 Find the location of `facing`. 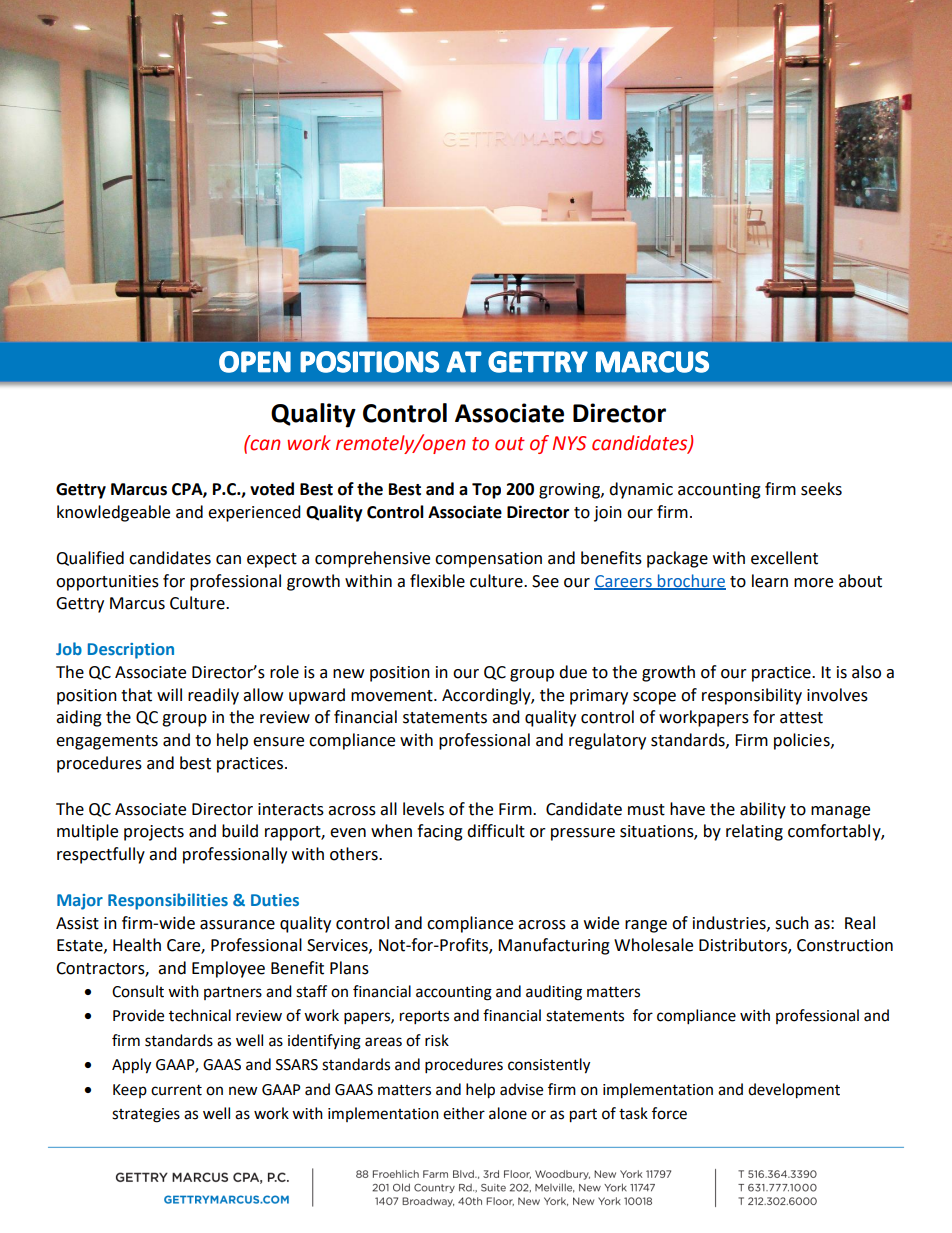

facing is located at coordinates (440, 832).
